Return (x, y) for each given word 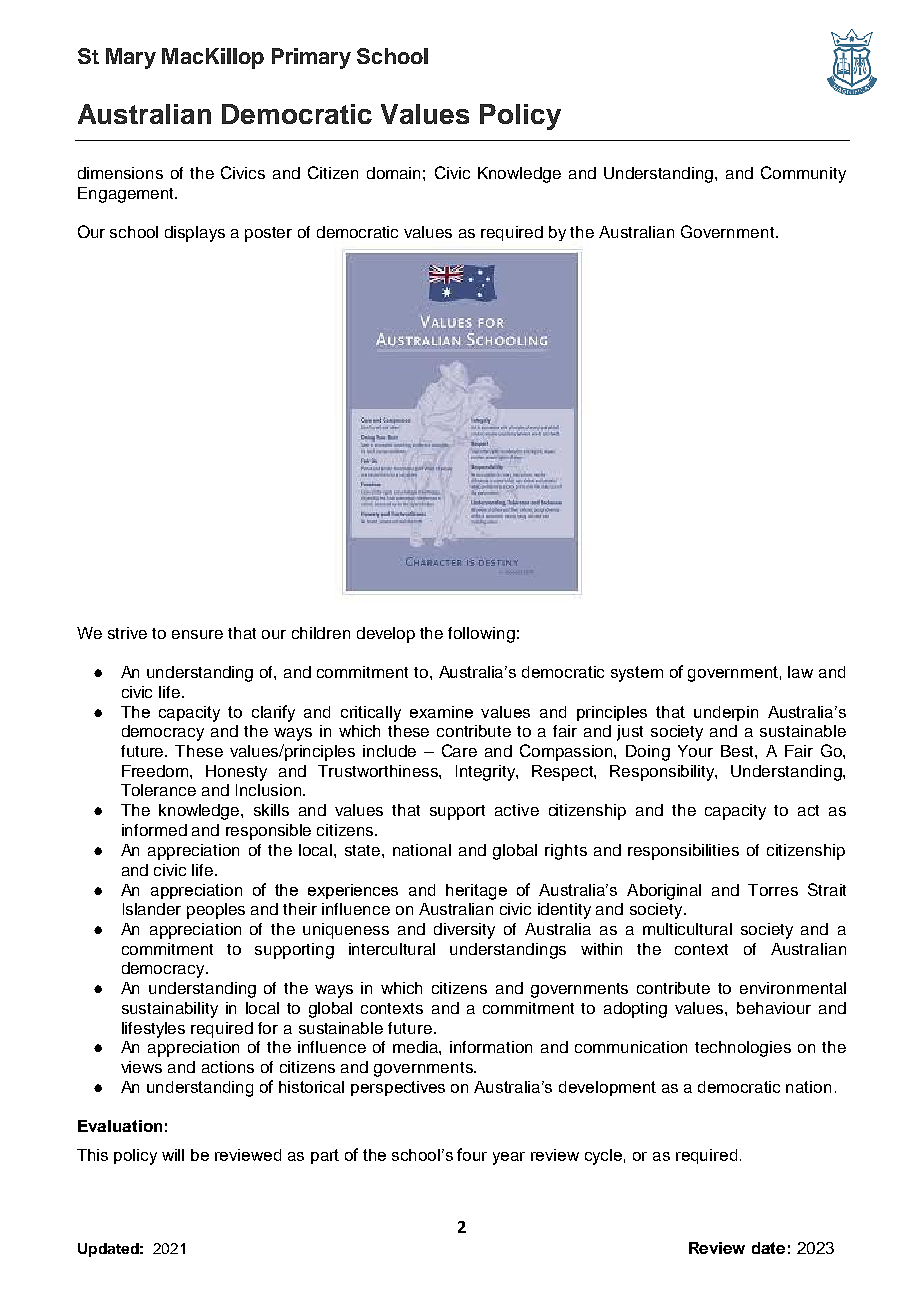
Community (803, 174)
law (800, 672)
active (517, 810)
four (472, 1154)
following (481, 635)
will (173, 1155)
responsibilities (683, 852)
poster (268, 234)
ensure (197, 634)
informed (154, 830)
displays (195, 234)
